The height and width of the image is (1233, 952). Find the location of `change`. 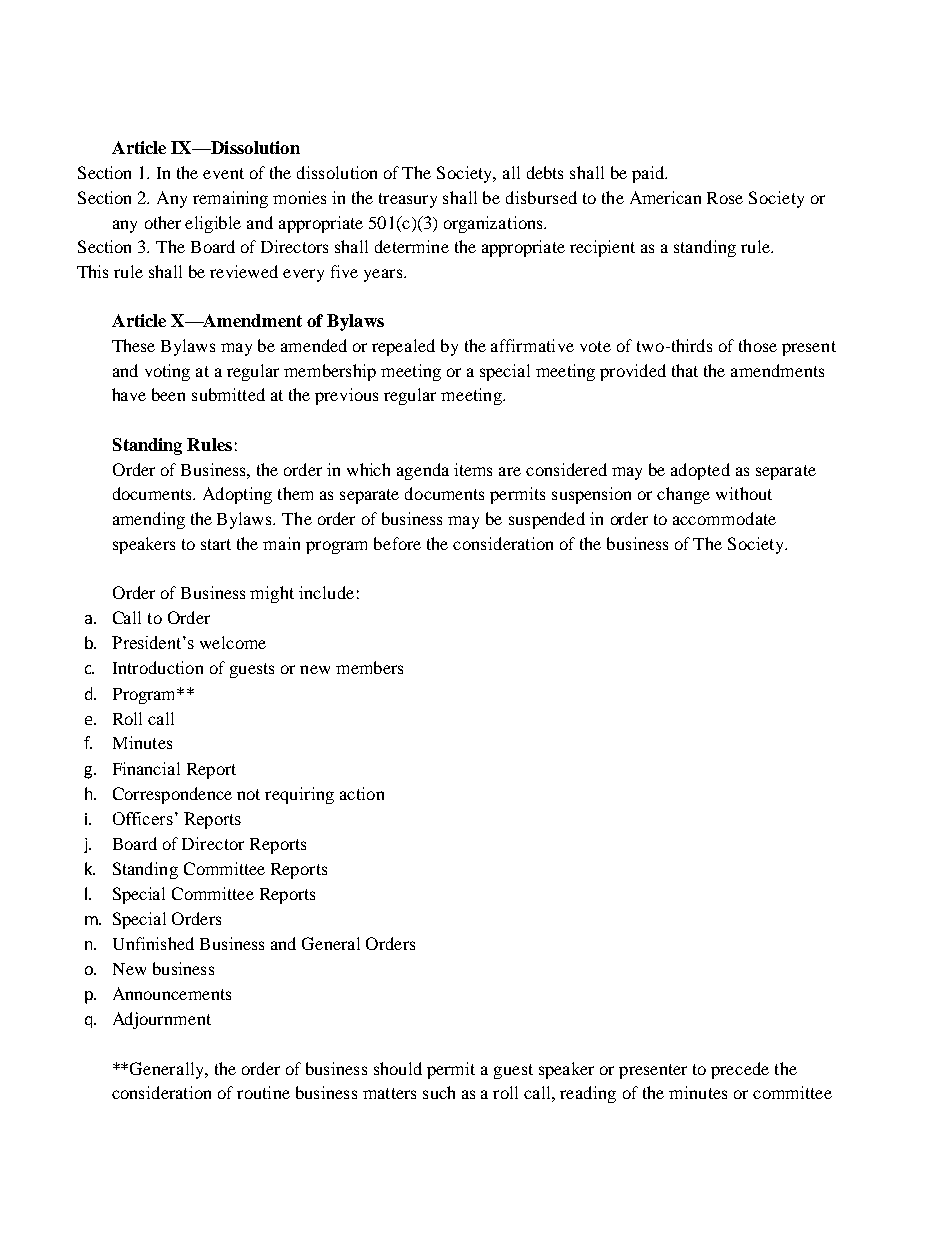

change is located at coordinates (683, 495).
